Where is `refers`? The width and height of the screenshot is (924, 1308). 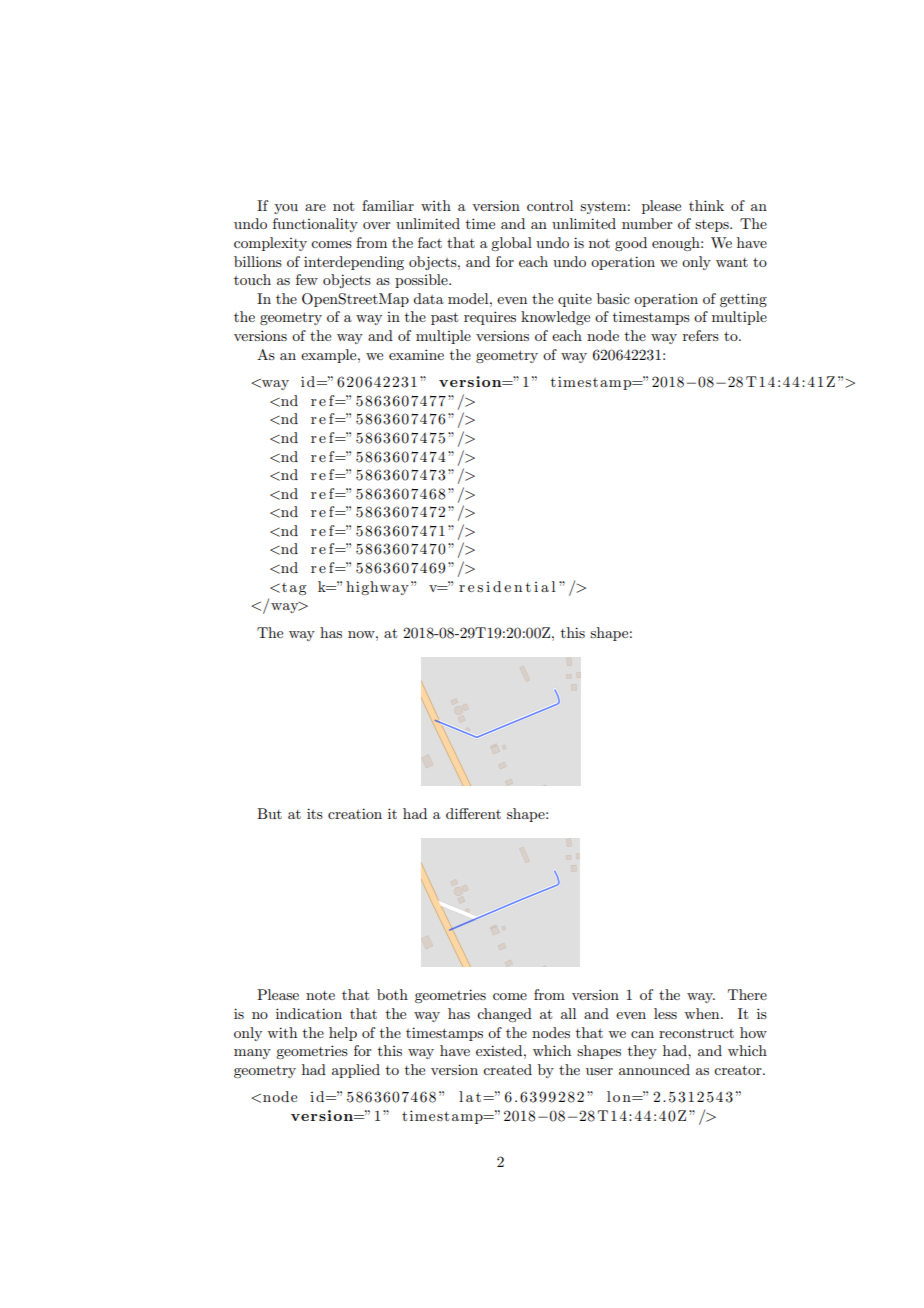 refers is located at coordinates (701, 335).
